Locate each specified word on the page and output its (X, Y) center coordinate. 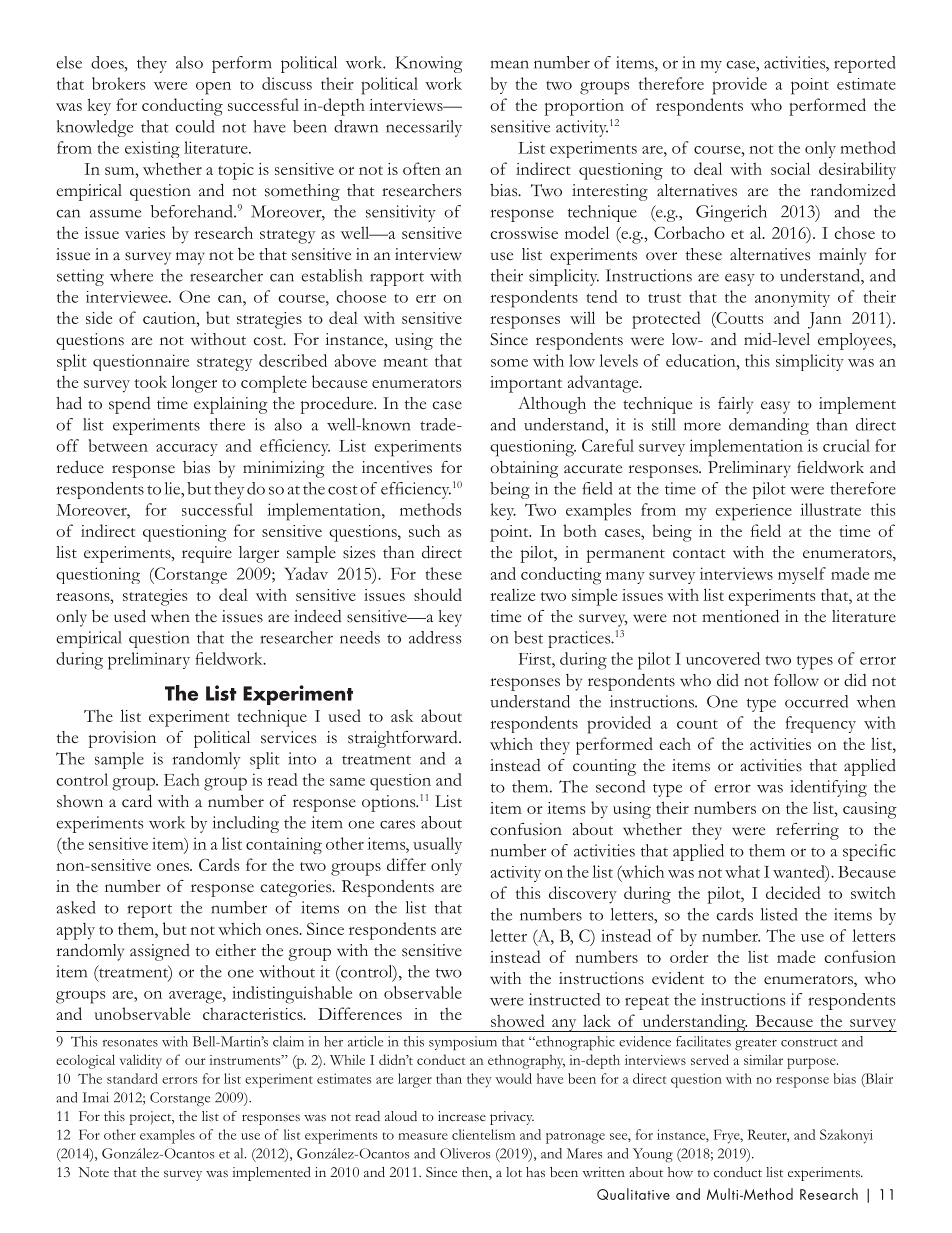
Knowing (428, 64)
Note (93, 1172)
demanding (769, 426)
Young (653, 1155)
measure (423, 1136)
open (213, 88)
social (790, 168)
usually (437, 845)
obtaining (524, 469)
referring (807, 831)
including (246, 824)
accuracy (187, 450)
